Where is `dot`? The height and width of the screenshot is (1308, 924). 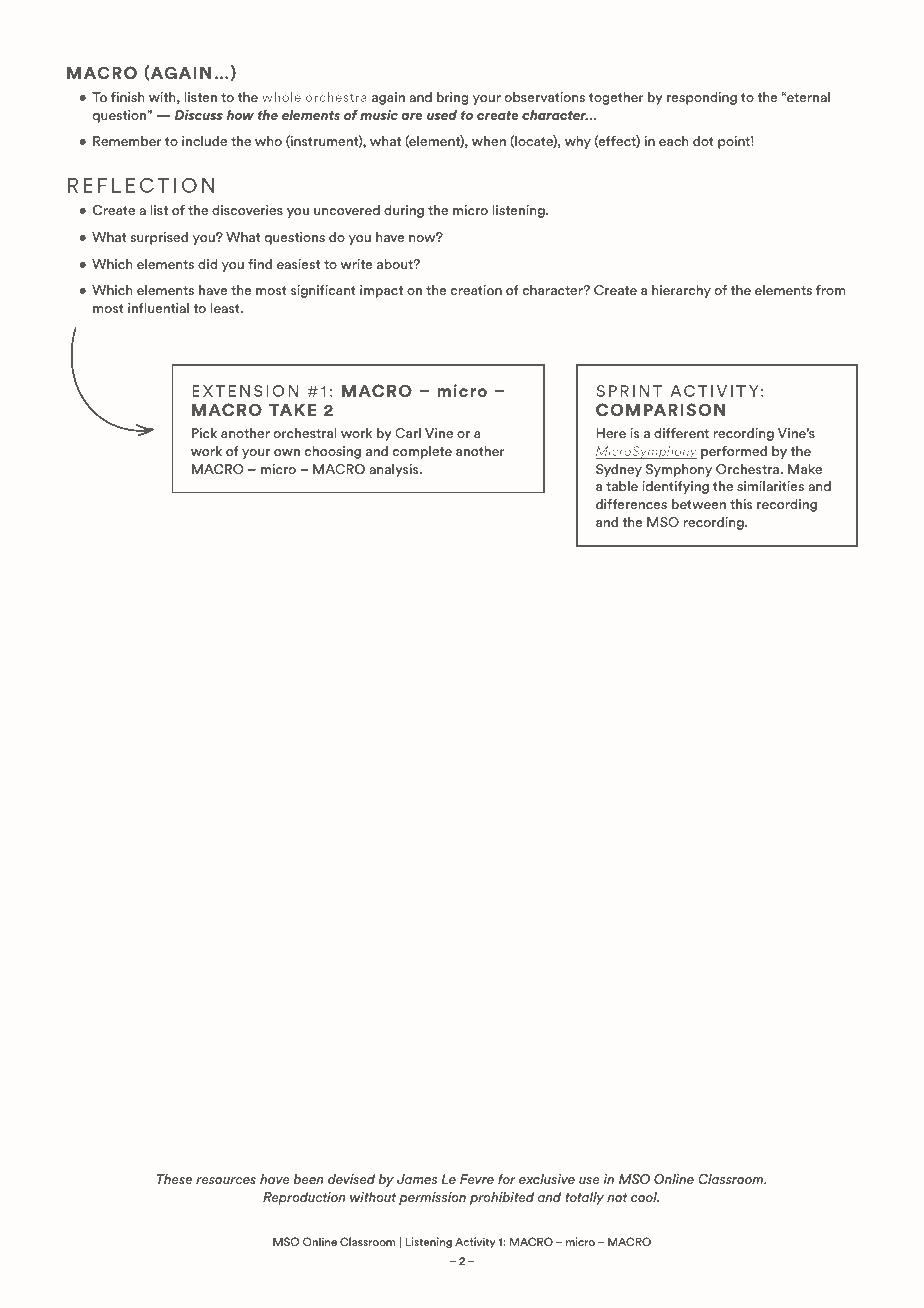
dot is located at coordinates (703, 141).
